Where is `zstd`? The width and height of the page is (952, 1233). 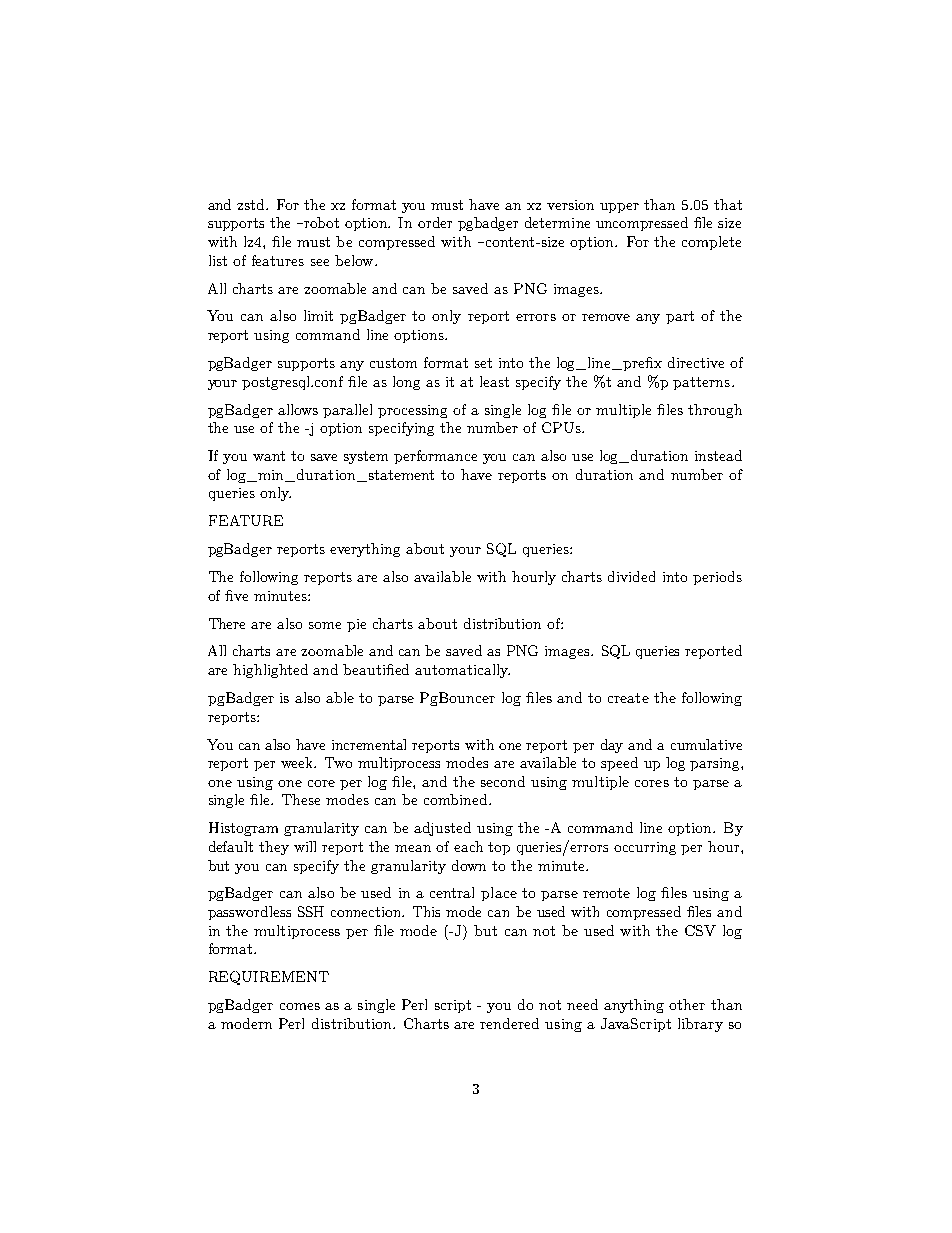
zstd is located at coordinates (252, 204).
